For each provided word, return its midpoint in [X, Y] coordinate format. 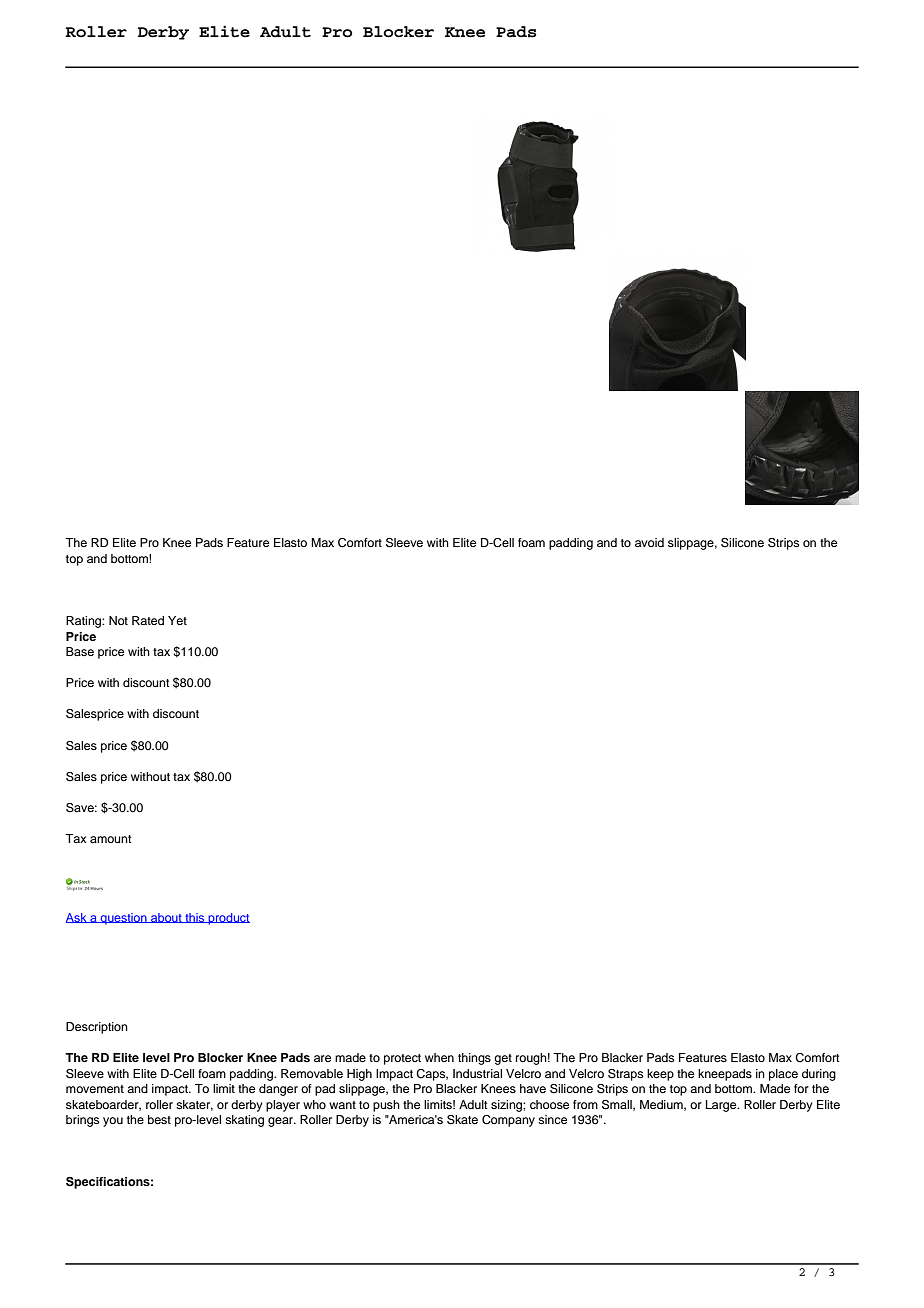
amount [111, 839]
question [123, 919]
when [439, 1057]
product [228, 919]
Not [118, 620]
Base [80, 651]
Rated [148, 620]
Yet [177, 620]
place [783, 1075]
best [159, 1119]
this [195, 918]
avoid [649, 542]
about [166, 918]
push [386, 1106]
